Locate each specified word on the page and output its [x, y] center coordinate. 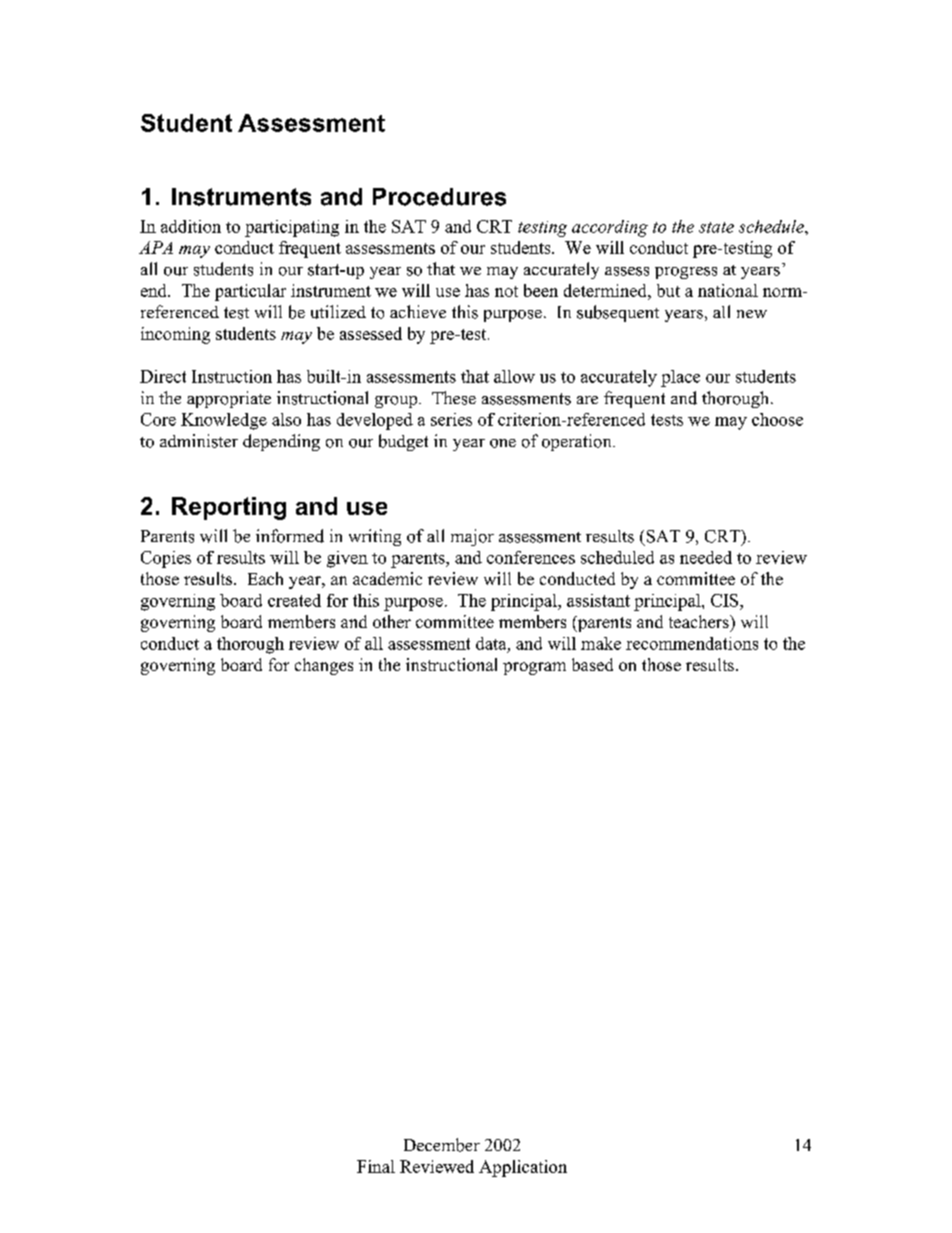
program [534, 668]
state [716, 227]
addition [191, 226]
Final [376, 1166]
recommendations [692, 643]
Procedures [439, 197]
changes [324, 666]
